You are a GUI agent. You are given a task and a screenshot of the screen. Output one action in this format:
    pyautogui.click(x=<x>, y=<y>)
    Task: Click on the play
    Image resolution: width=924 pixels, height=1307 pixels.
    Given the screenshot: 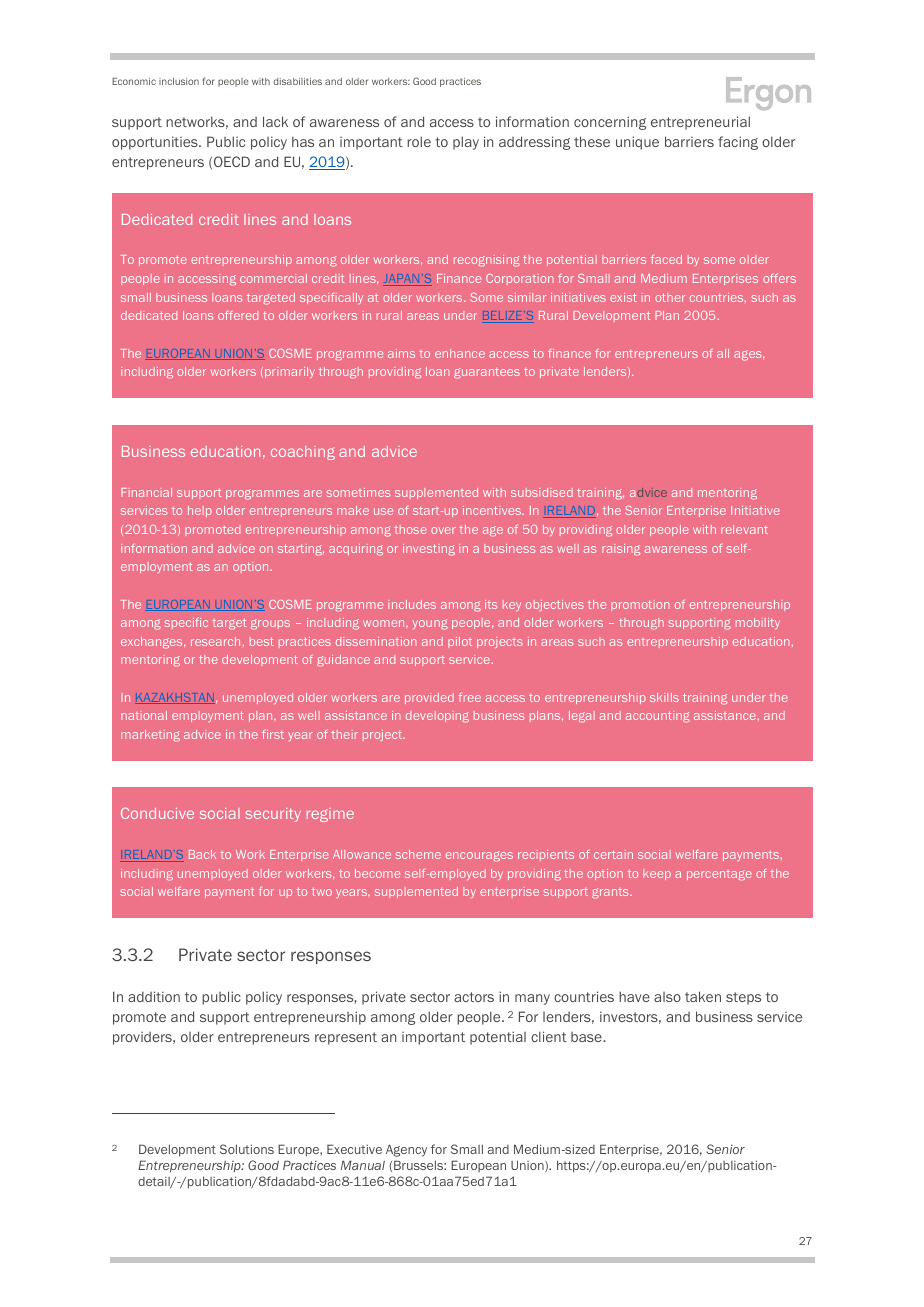 What is the action you would take?
    pyautogui.click(x=466, y=143)
